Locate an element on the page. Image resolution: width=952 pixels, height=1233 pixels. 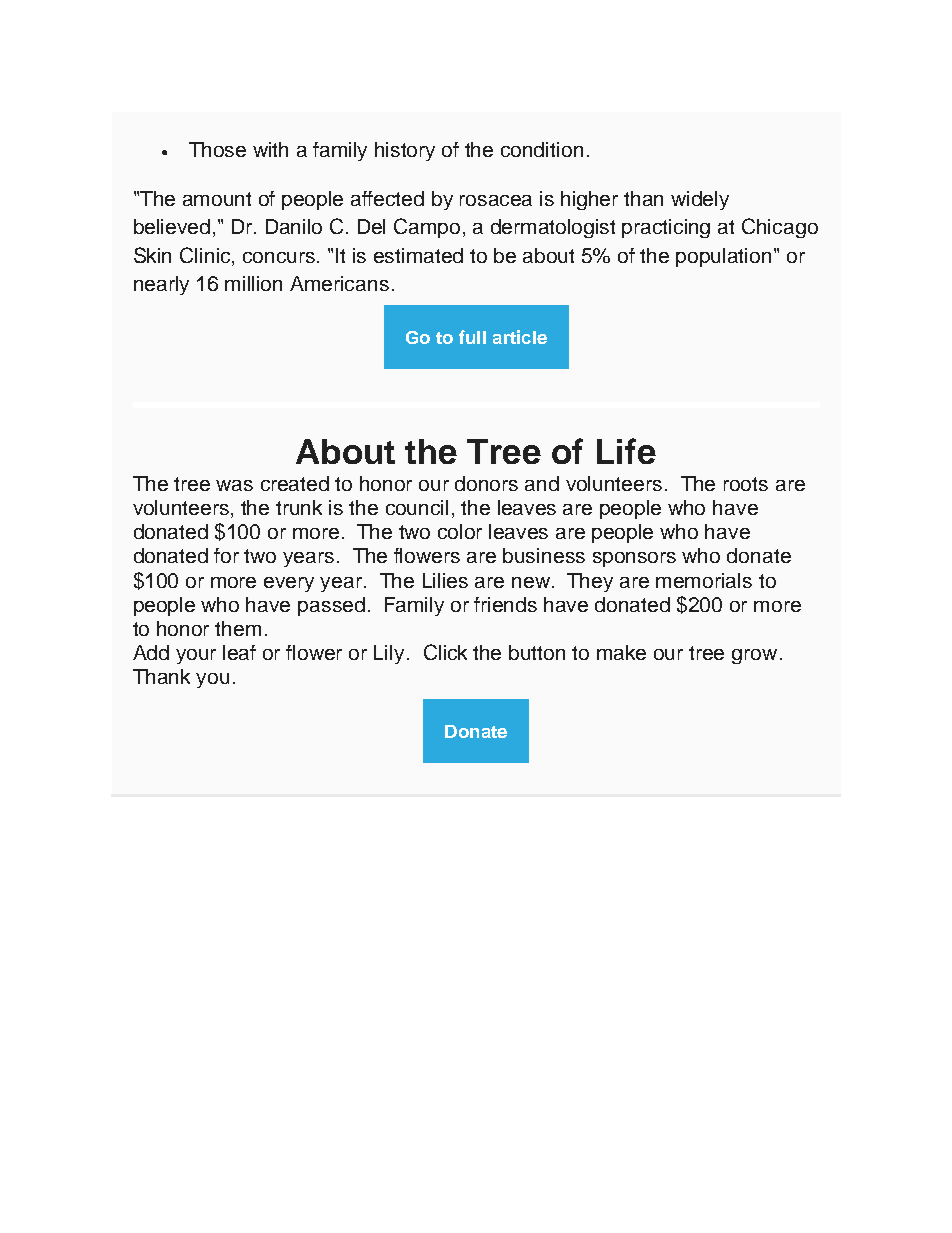
Those is located at coordinates (217, 149).
